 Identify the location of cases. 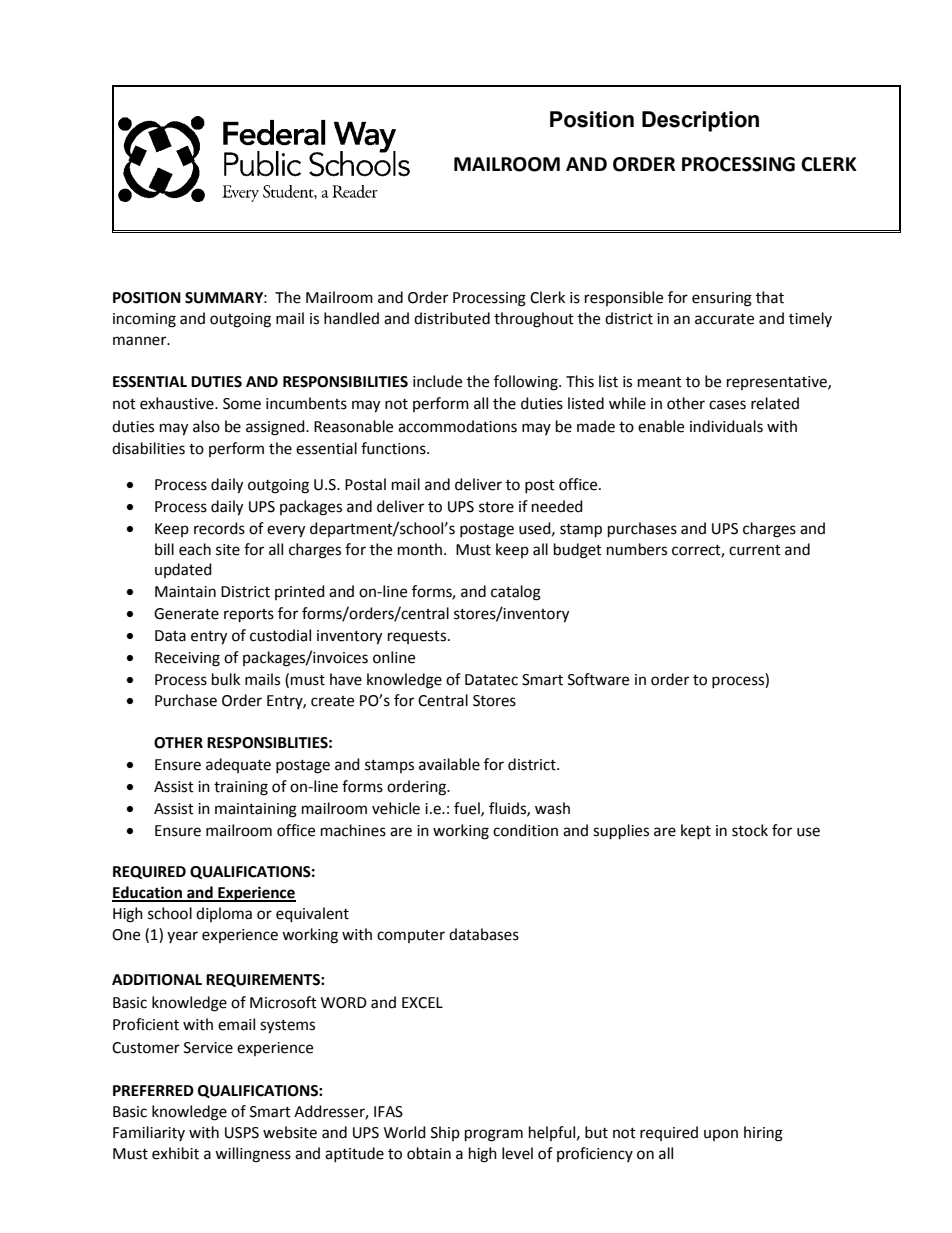
(727, 405).
